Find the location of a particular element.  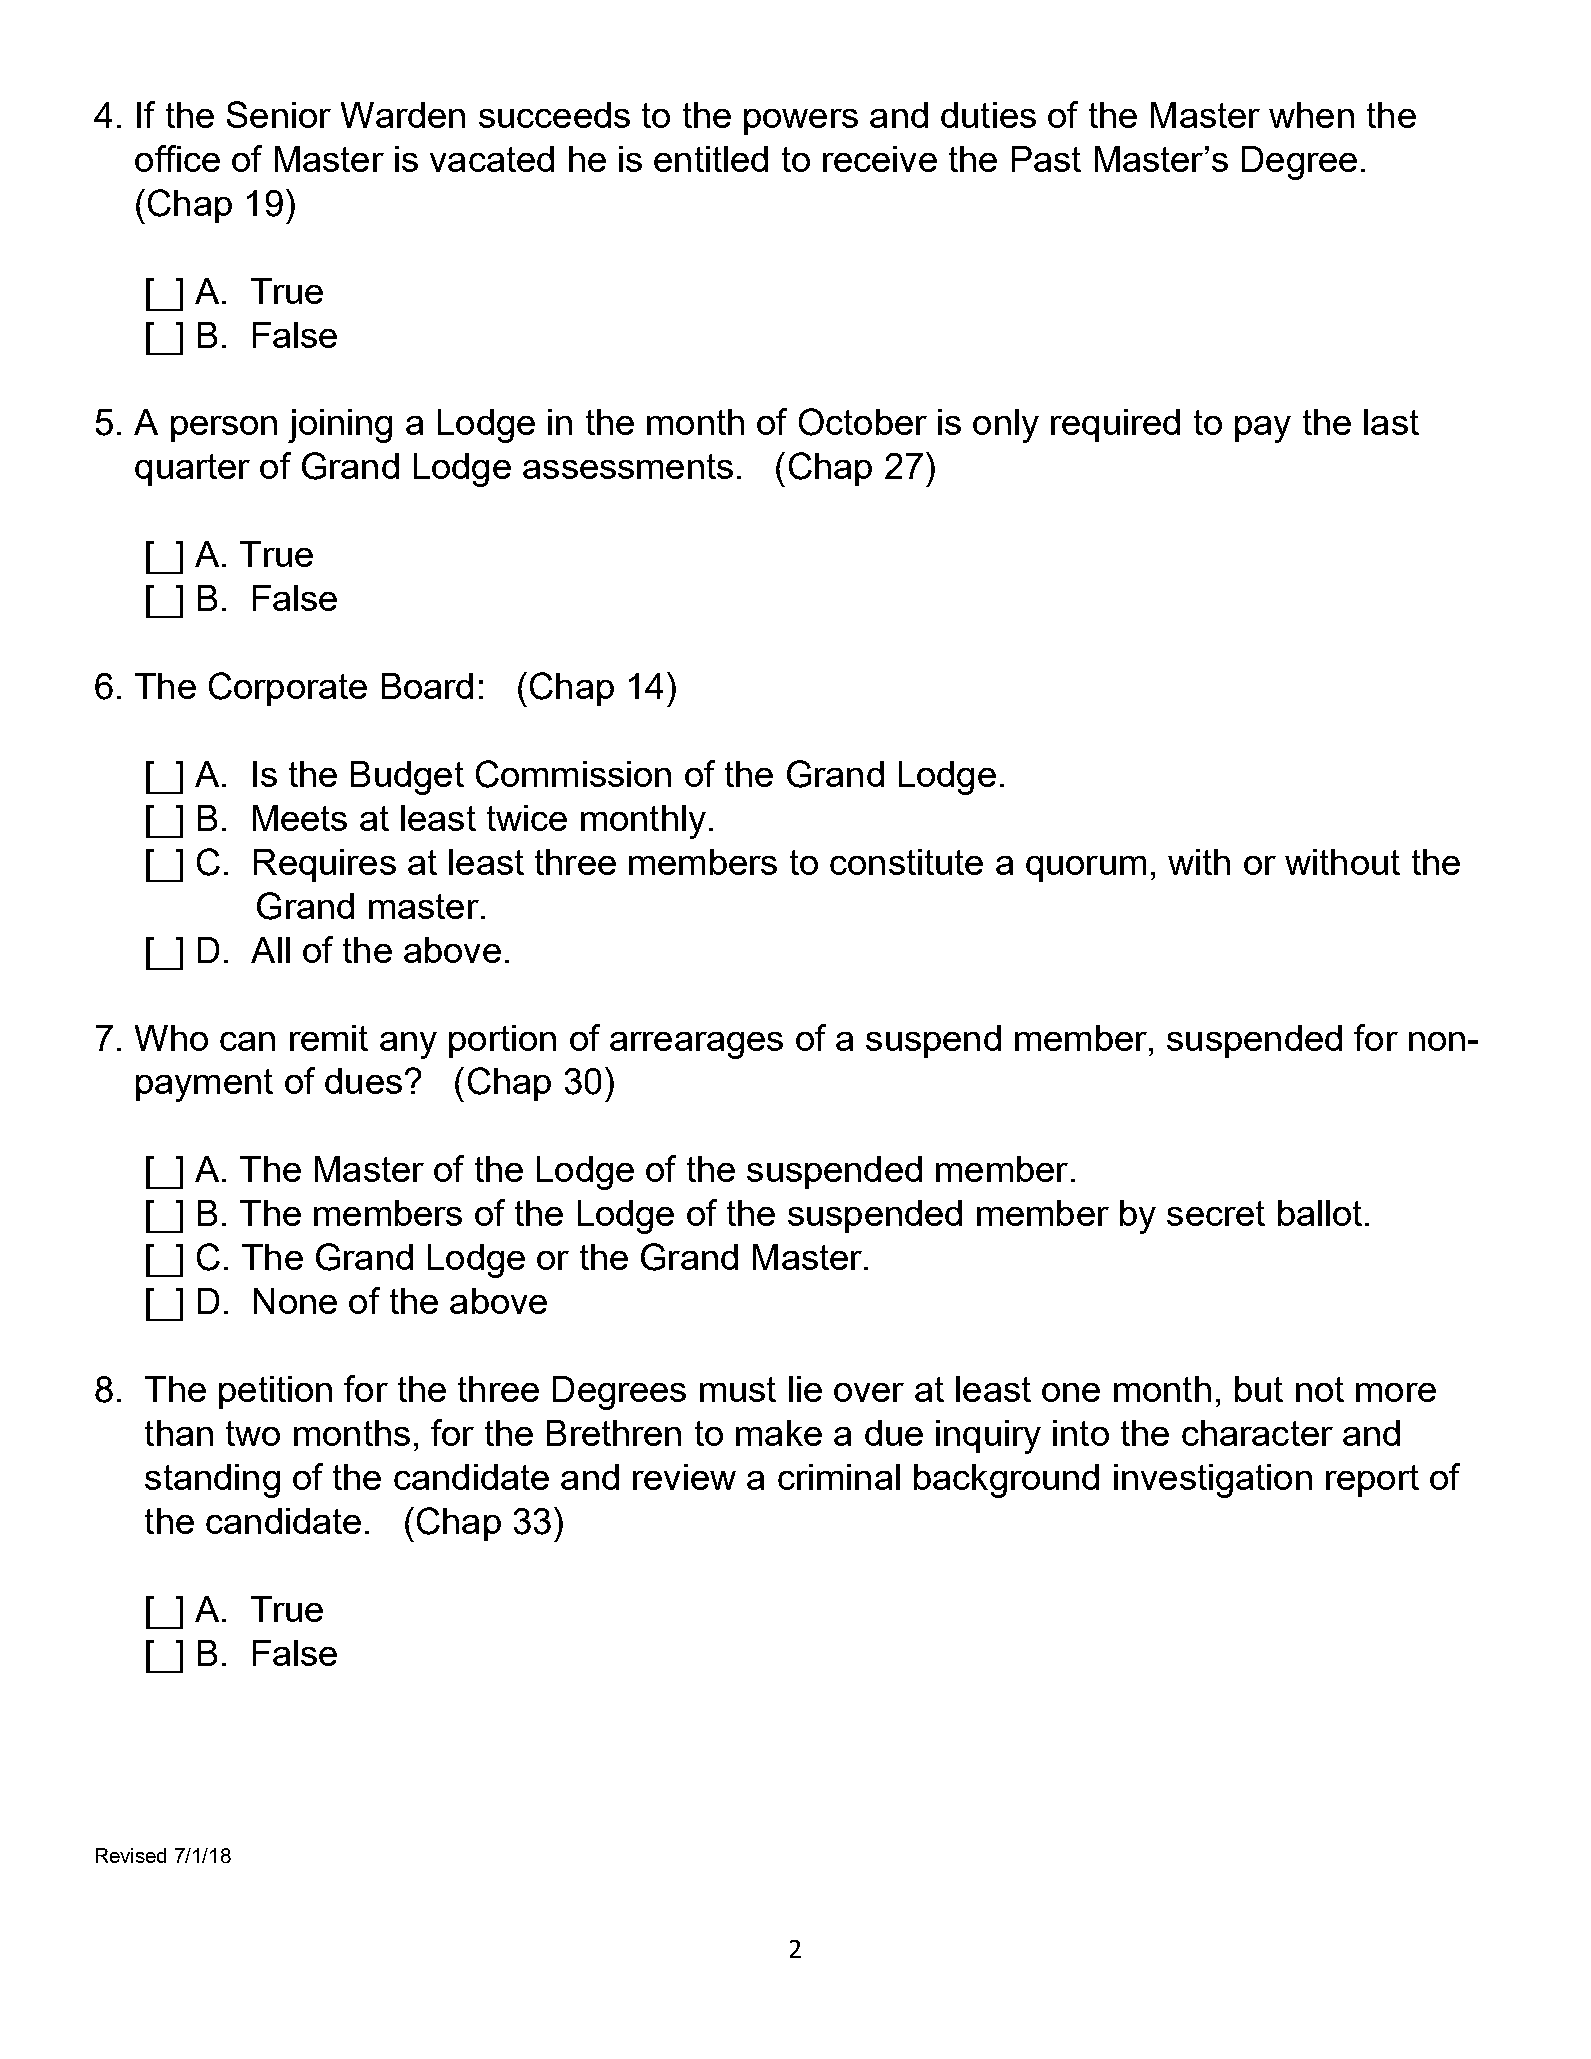

remit is located at coordinates (329, 1038).
